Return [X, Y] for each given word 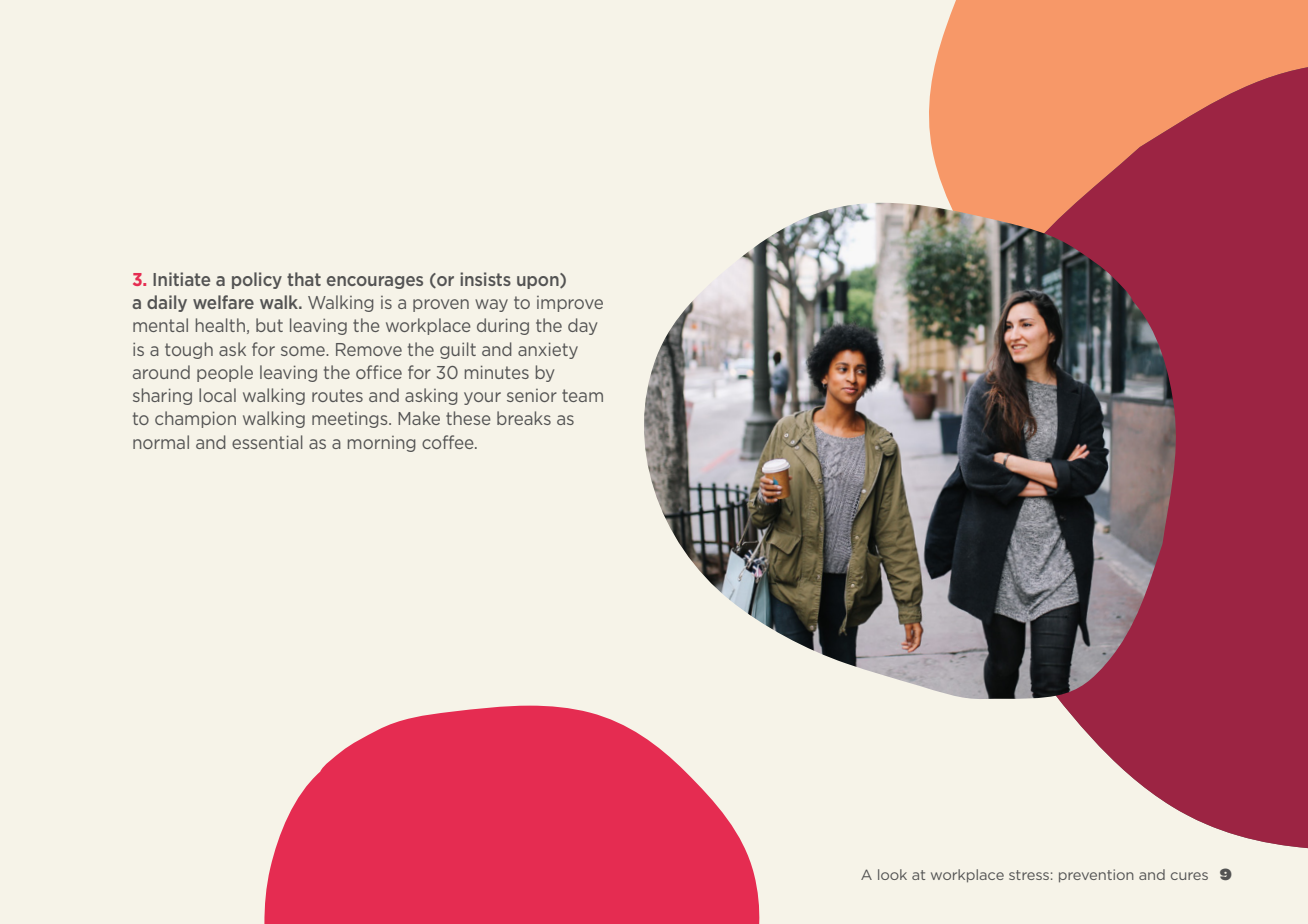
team [582, 395]
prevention [1096, 876]
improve [570, 304]
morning [382, 444]
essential [267, 442]
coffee [449, 442]
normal [161, 442]
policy [257, 280]
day [582, 326]
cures [1189, 876]
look [892, 874]
